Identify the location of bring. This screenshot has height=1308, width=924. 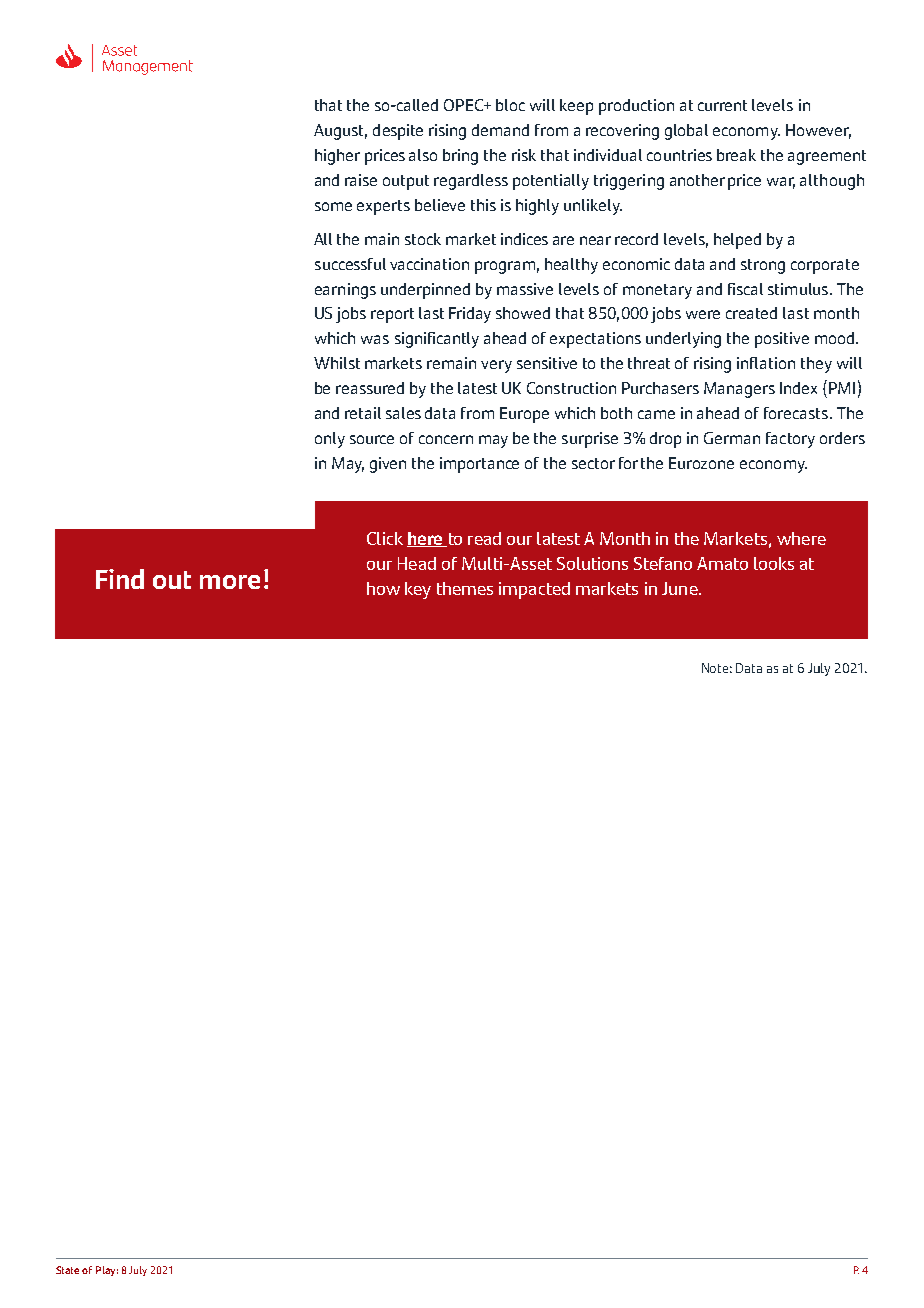
(460, 157).
